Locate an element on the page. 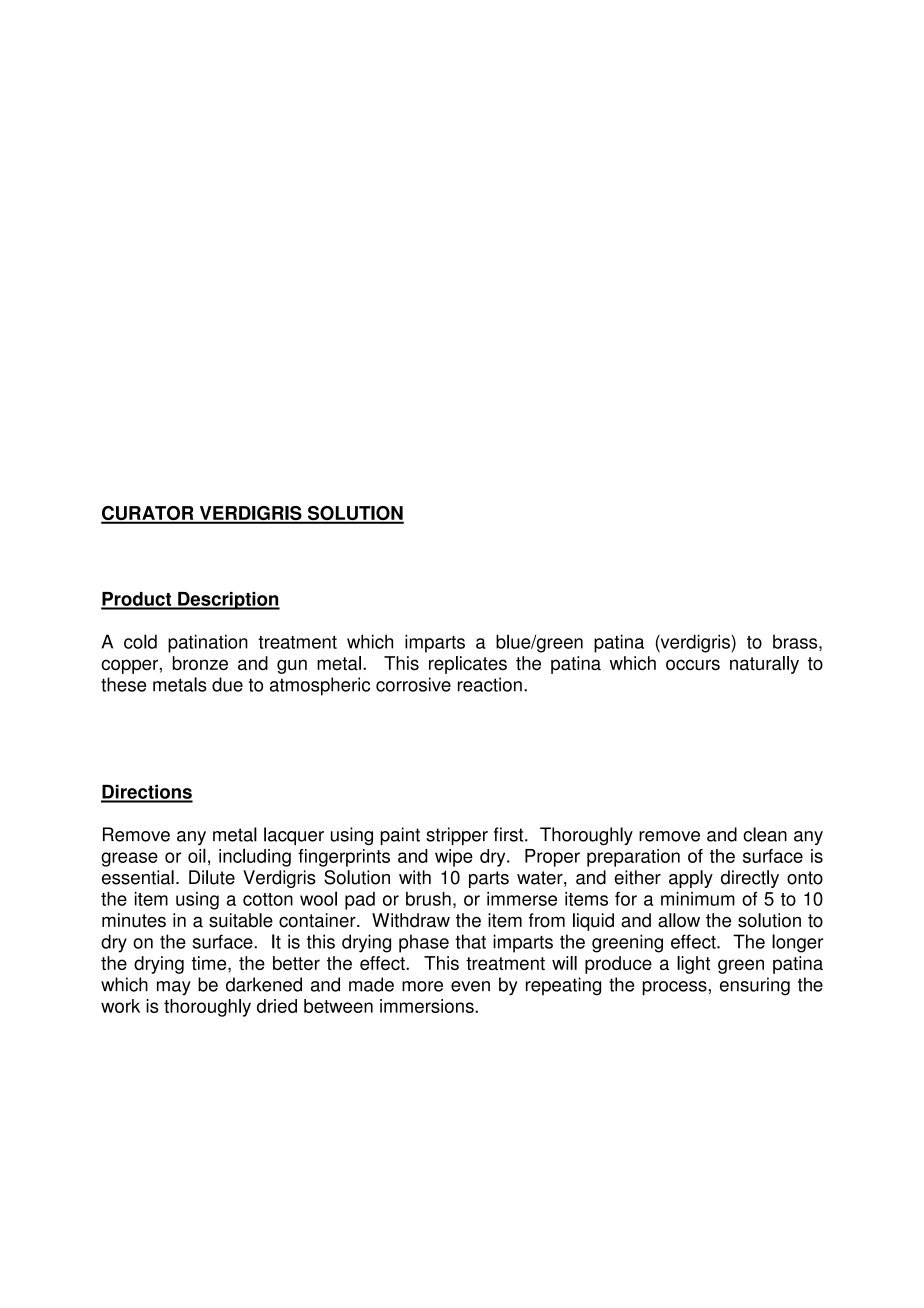 The width and height of the page is (924, 1308). stripper is located at coordinates (457, 836).
